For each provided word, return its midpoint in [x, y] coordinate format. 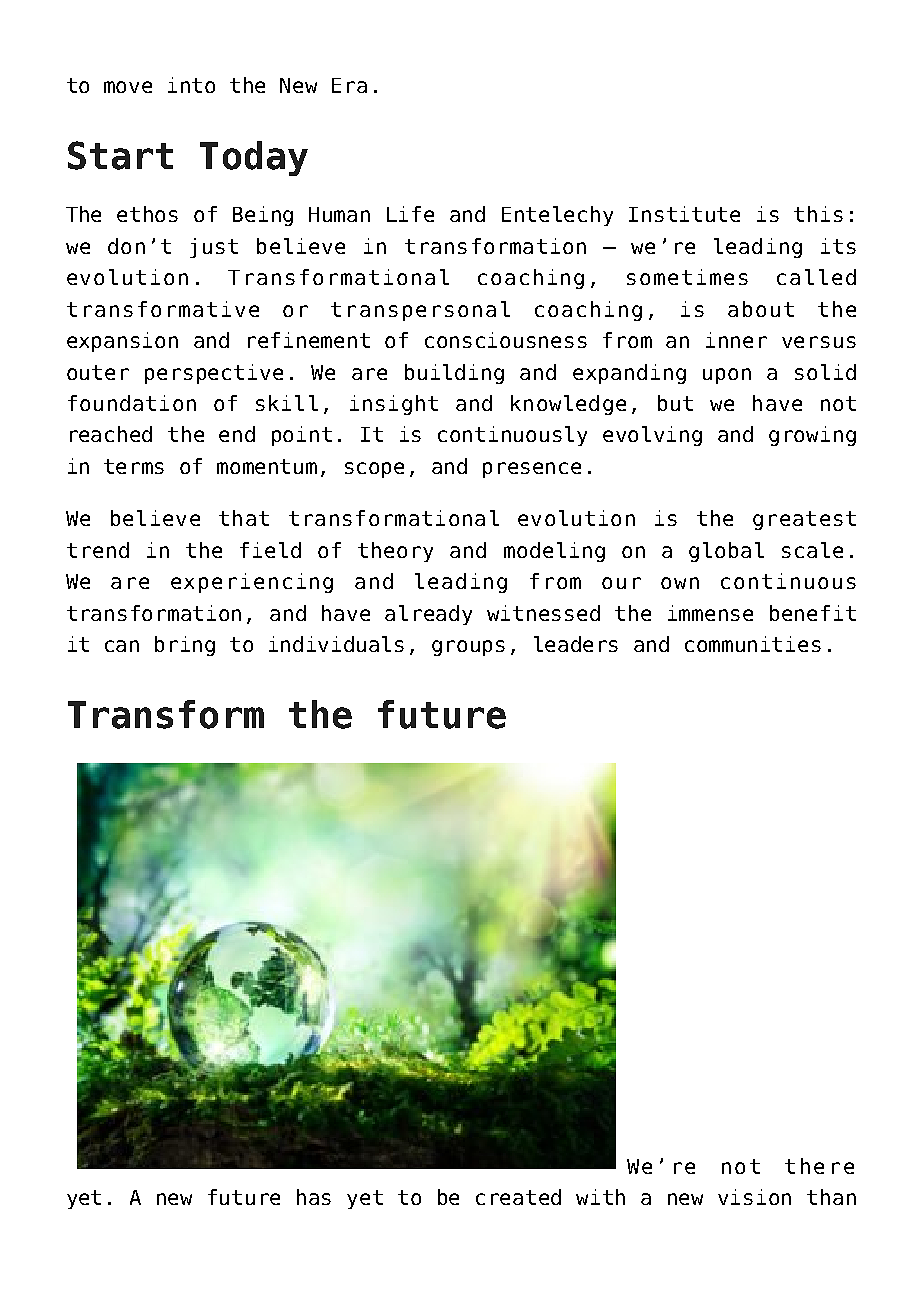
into [191, 85]
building [454, 374]
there [819, 1166]
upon [727, 376]
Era [349, 85]
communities [753, 644]
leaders [576, 644]
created [518, 1197]
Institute [684, 214]
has [314, 1197]
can [122, 646]
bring [185, 646]
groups [468, 648]
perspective [214, 374]
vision [754, 1197]
